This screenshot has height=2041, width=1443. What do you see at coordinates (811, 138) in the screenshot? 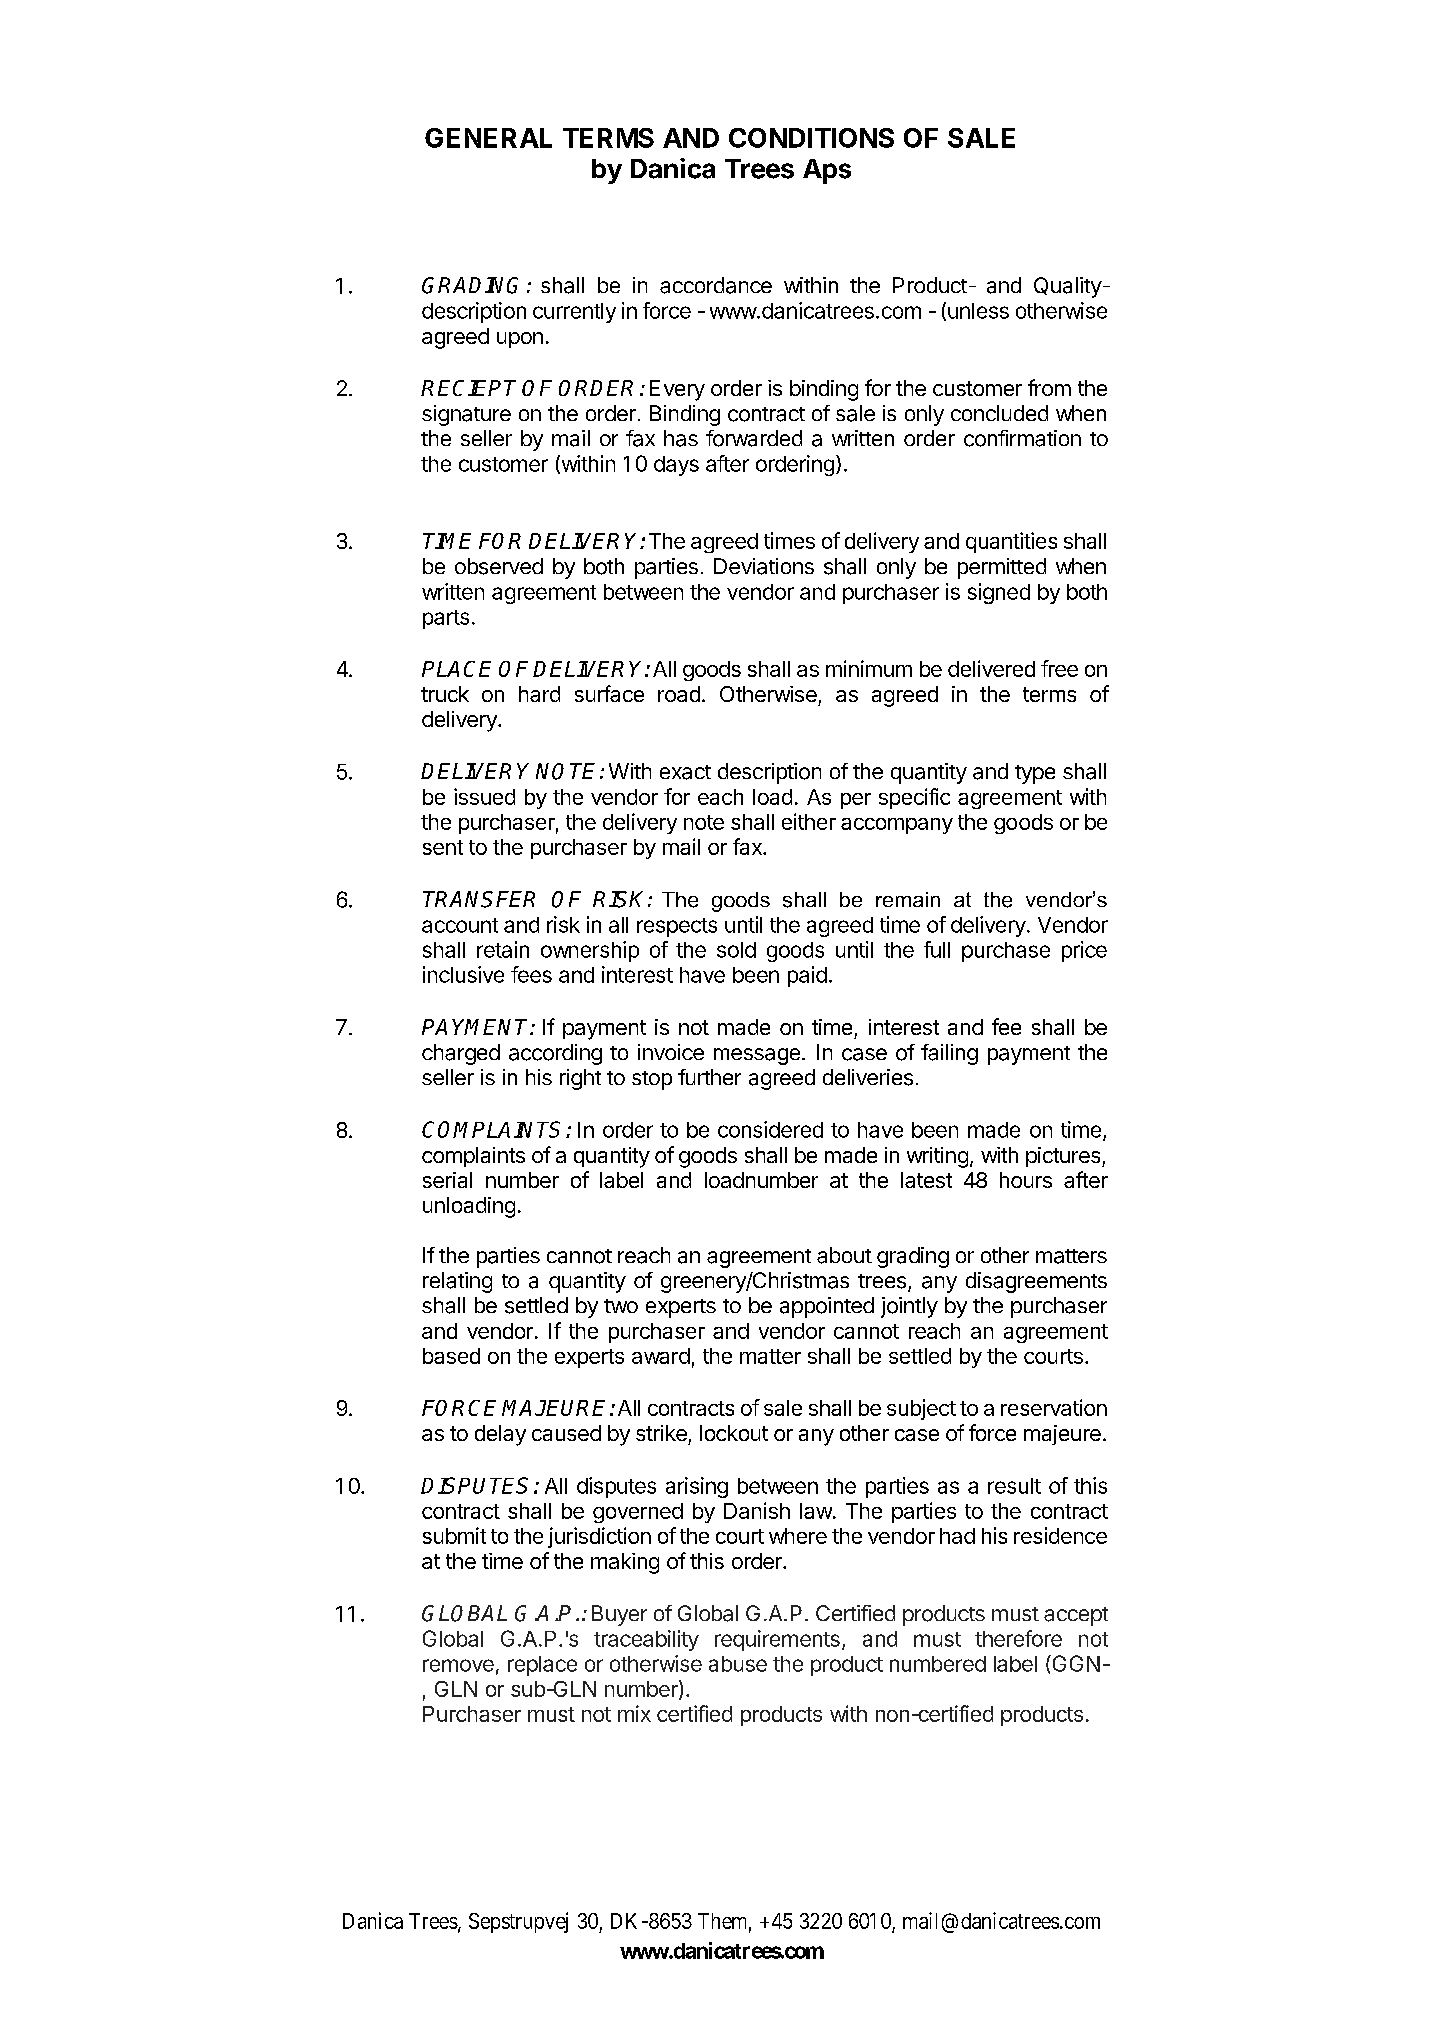
I see `CONDITIONS` at bounding box center [811, 138].
